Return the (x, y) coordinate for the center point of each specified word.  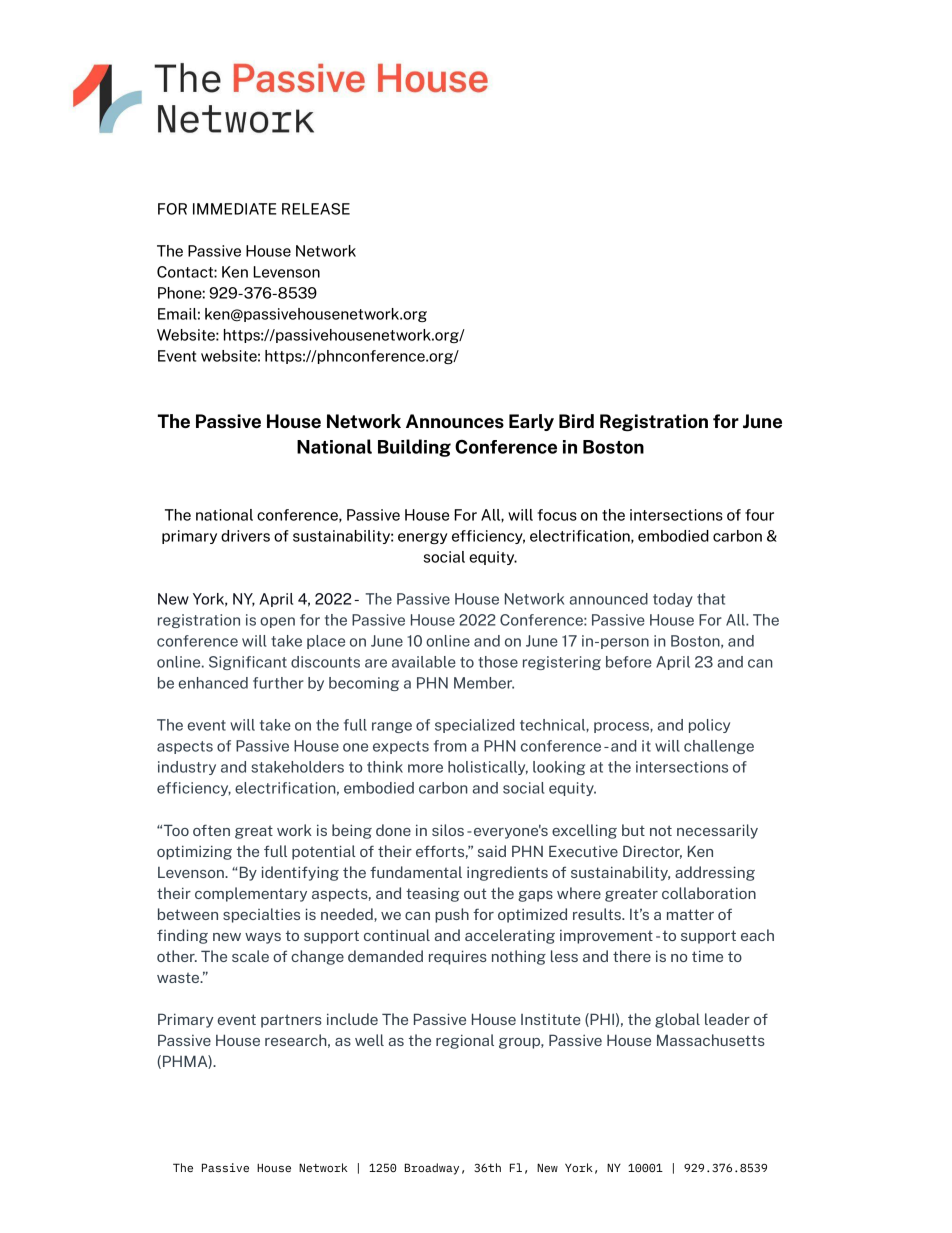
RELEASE (316, 209)
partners (291, 1021)
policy (709, 726)
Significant (248, 663)
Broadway (432, 1169)
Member (484, 683)
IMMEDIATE (235, 209)
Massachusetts (711, 1040)
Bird (576, 421)
